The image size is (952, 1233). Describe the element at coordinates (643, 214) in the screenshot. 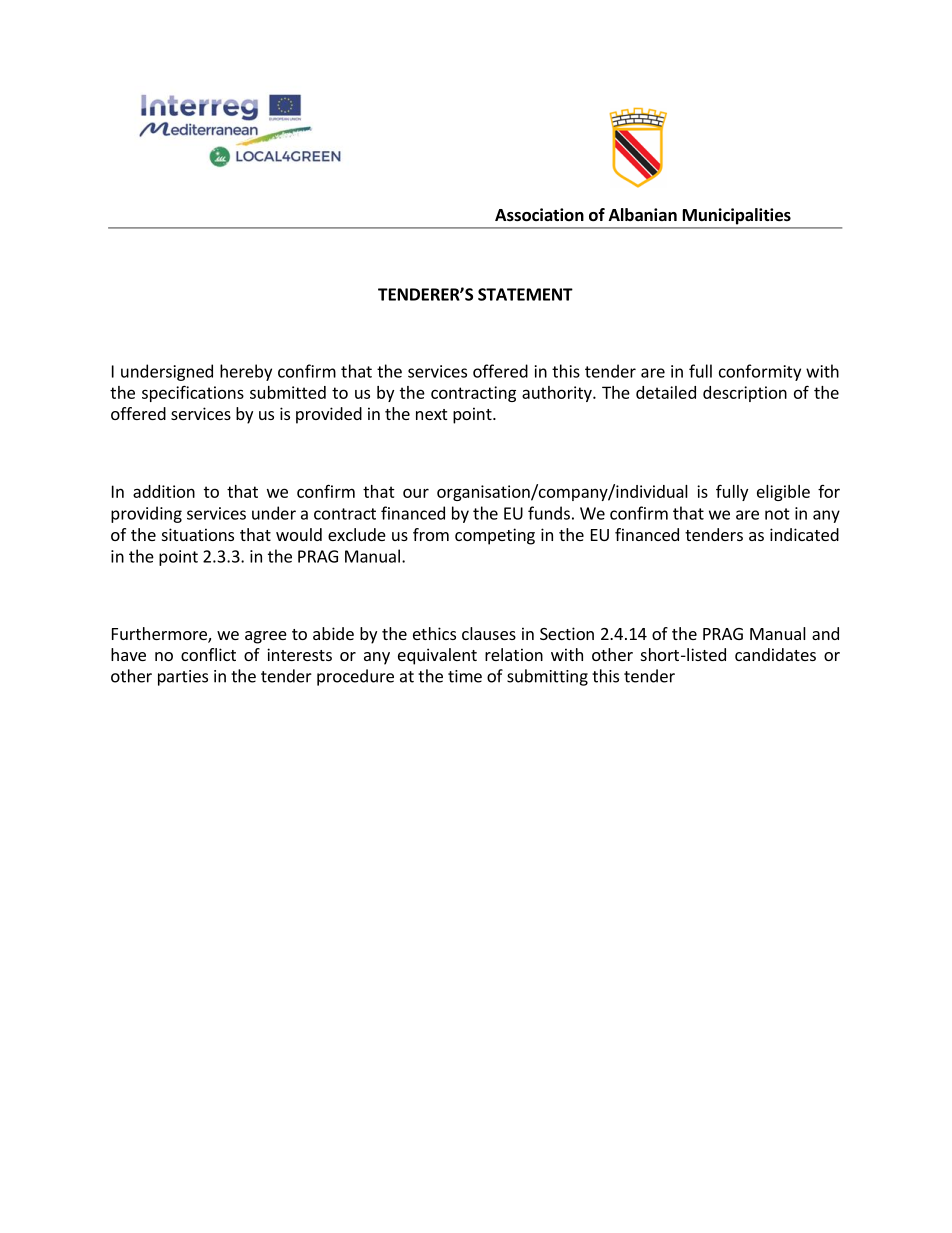

I see `Albanian` at that location.
